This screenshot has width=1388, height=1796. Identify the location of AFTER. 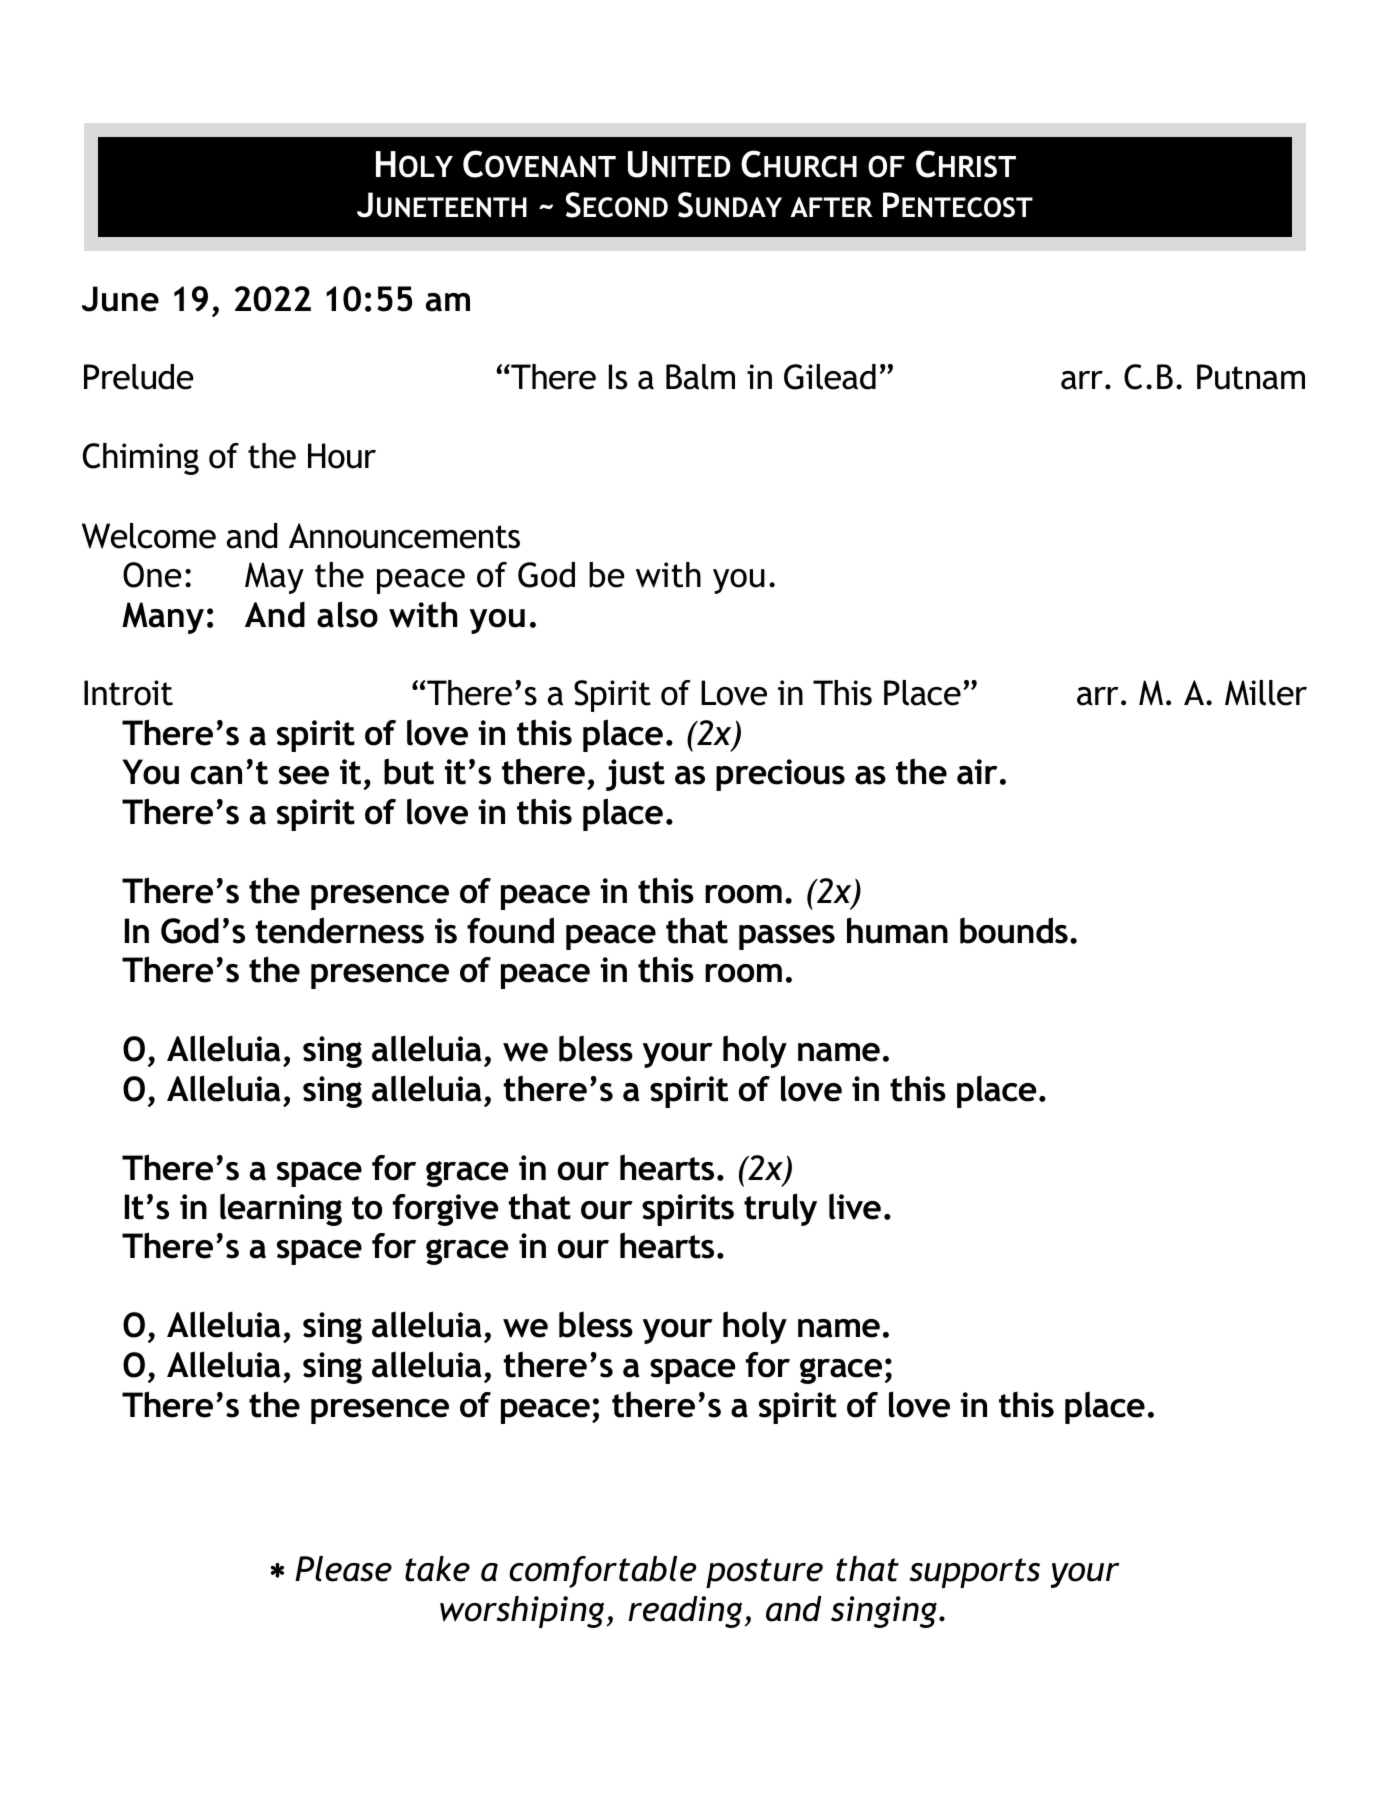
(831, 207).
